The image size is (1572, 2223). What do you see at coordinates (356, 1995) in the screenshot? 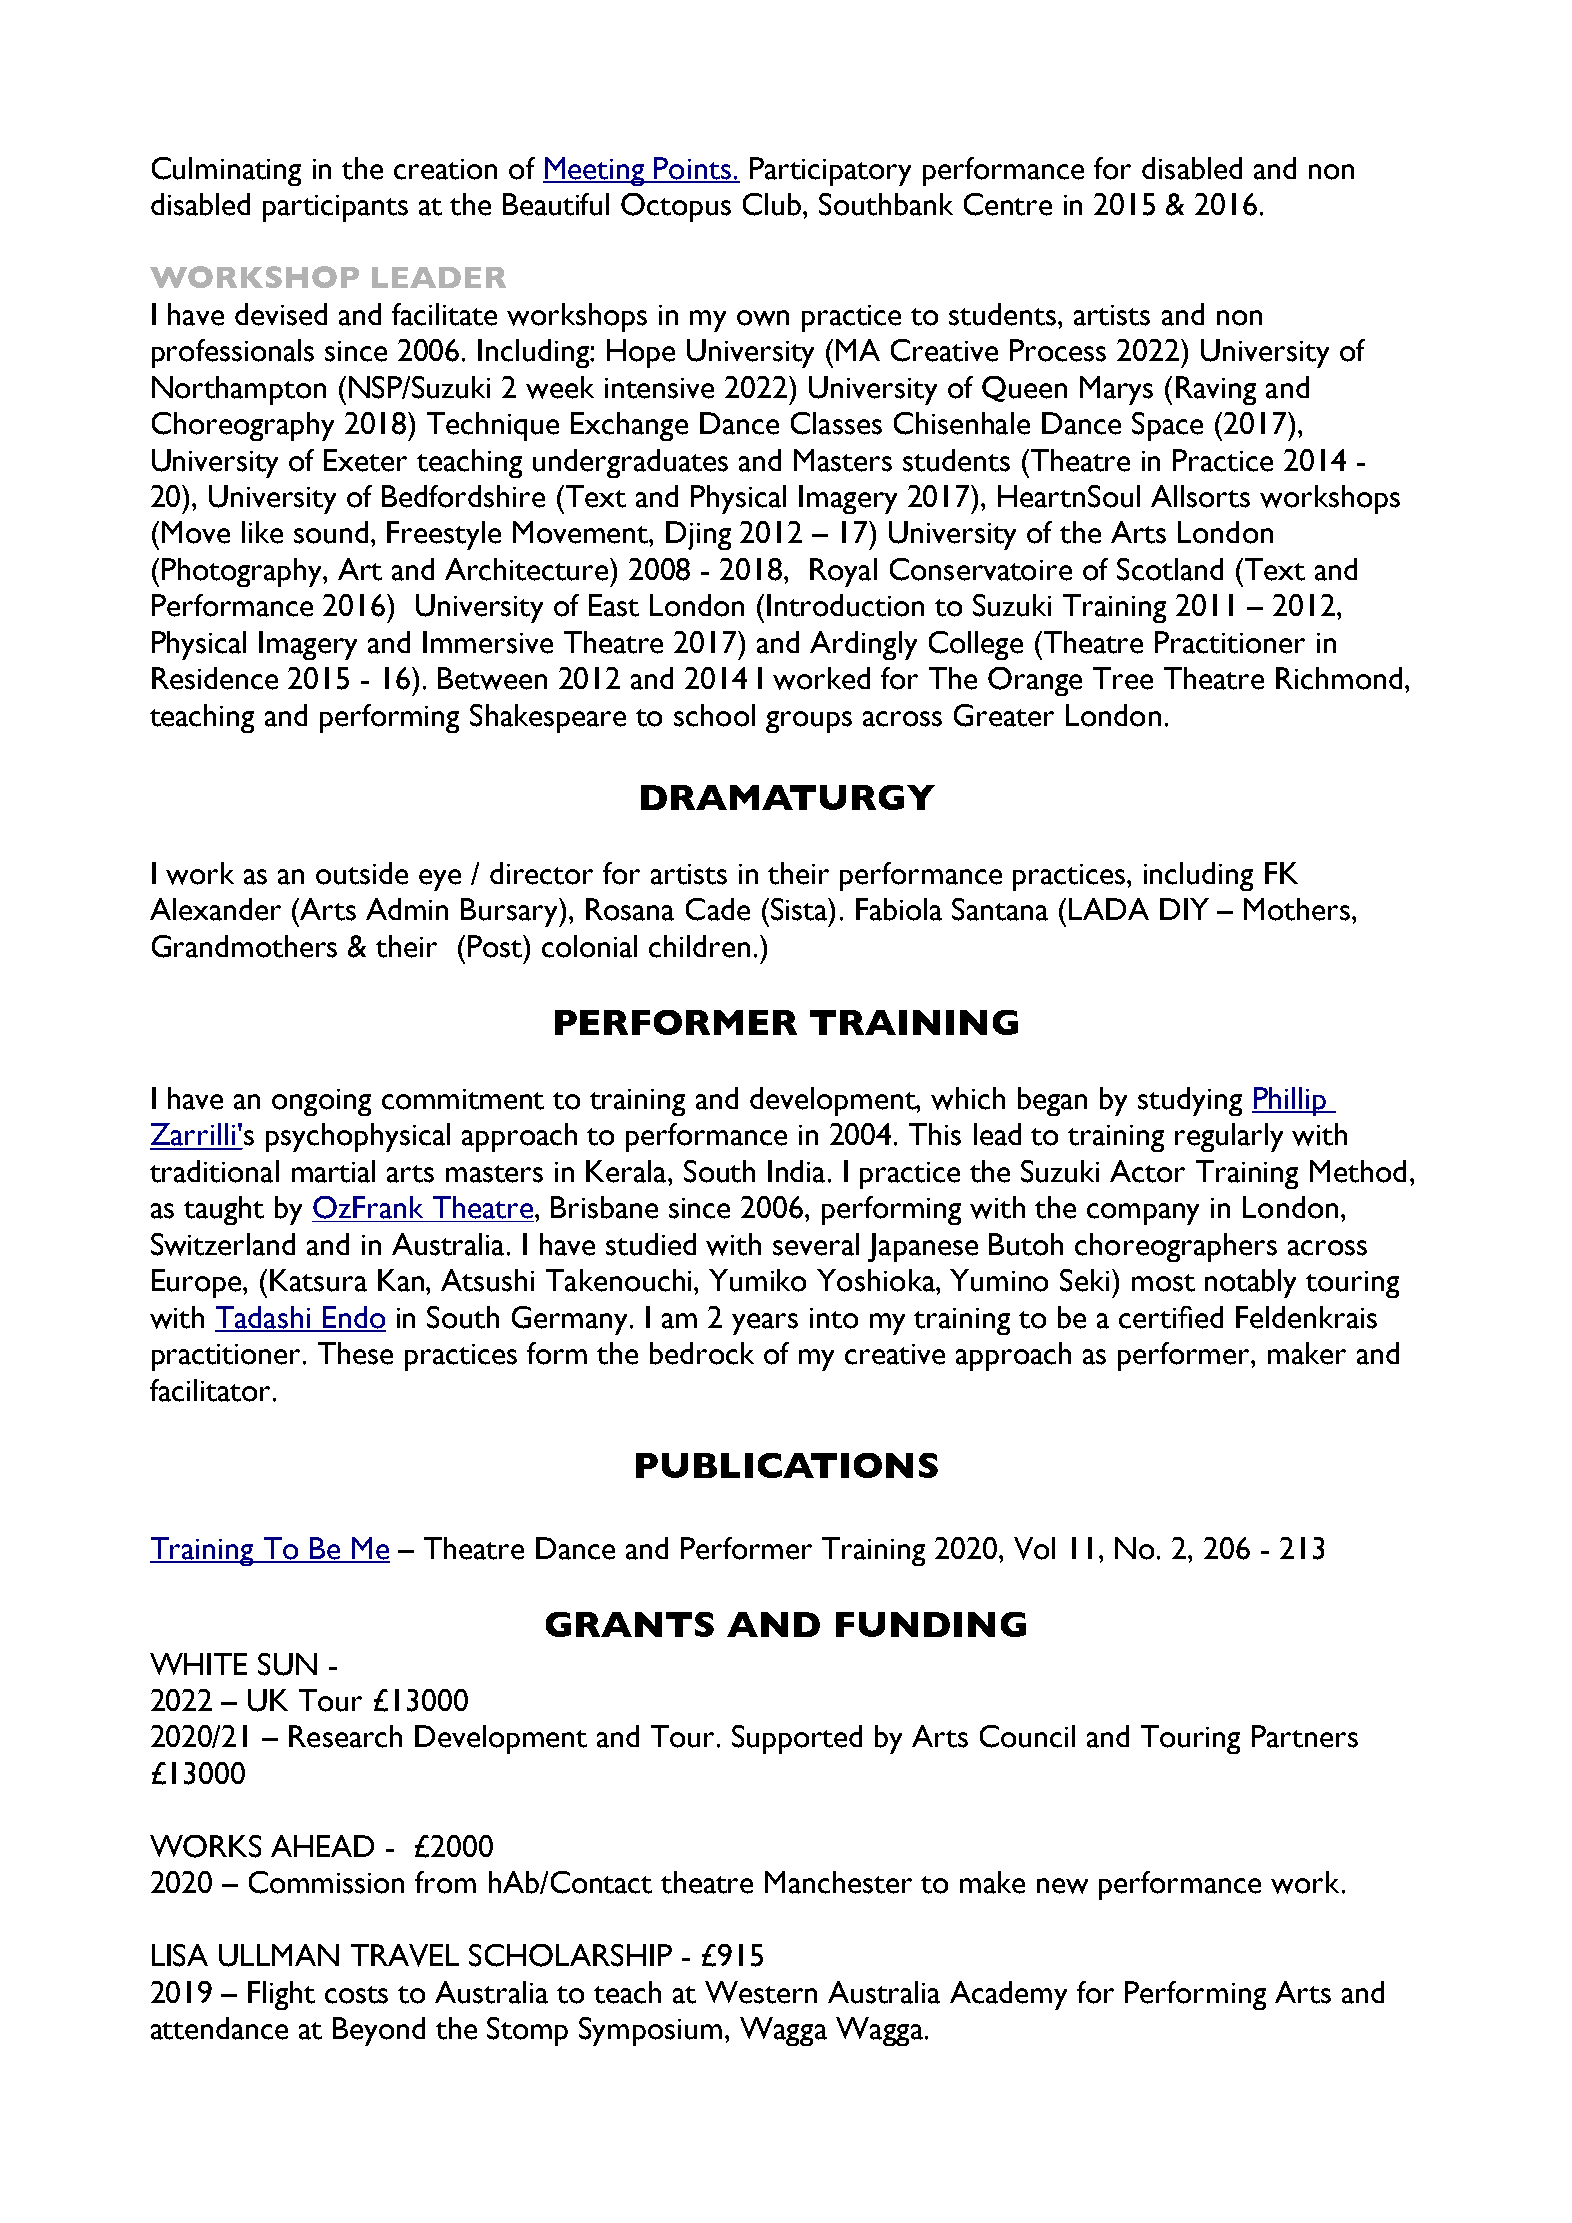
I see `costs` at bounding box center [356, 1995].
